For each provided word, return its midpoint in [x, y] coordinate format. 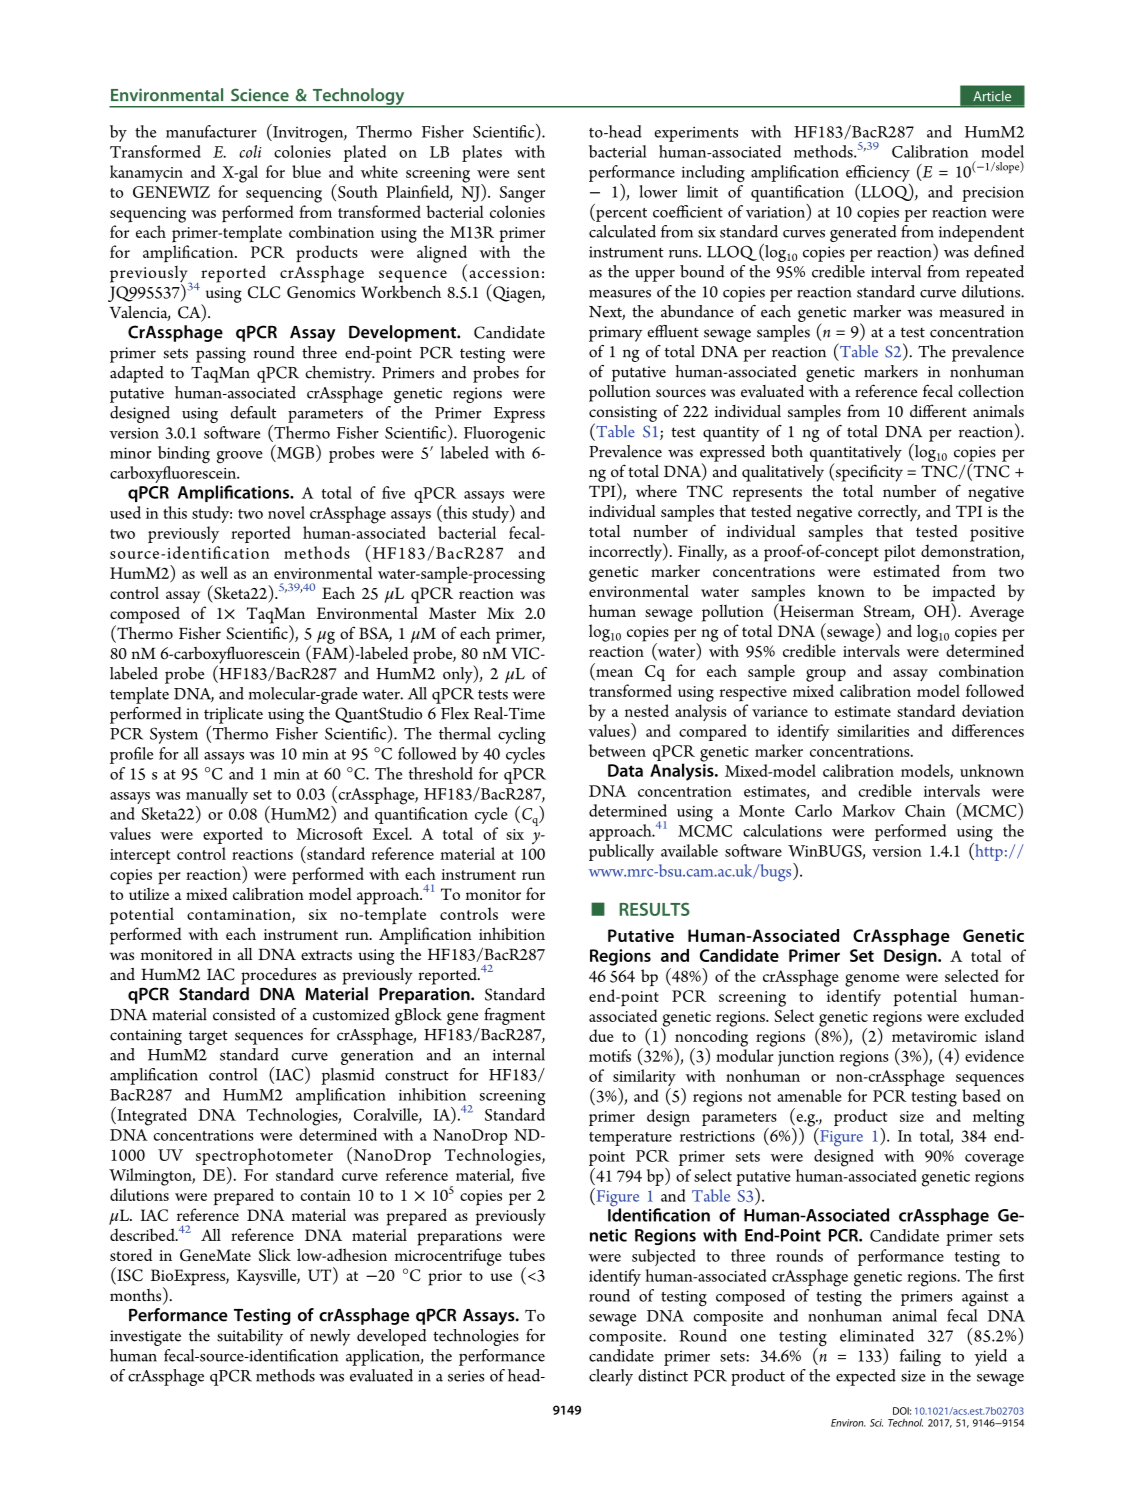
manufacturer [211, 131]
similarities [873, 730]
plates [482, 153]
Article [992, 96]
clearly [611, 1377]
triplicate [233, 715]
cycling [522, 735]
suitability [250, 1337]
